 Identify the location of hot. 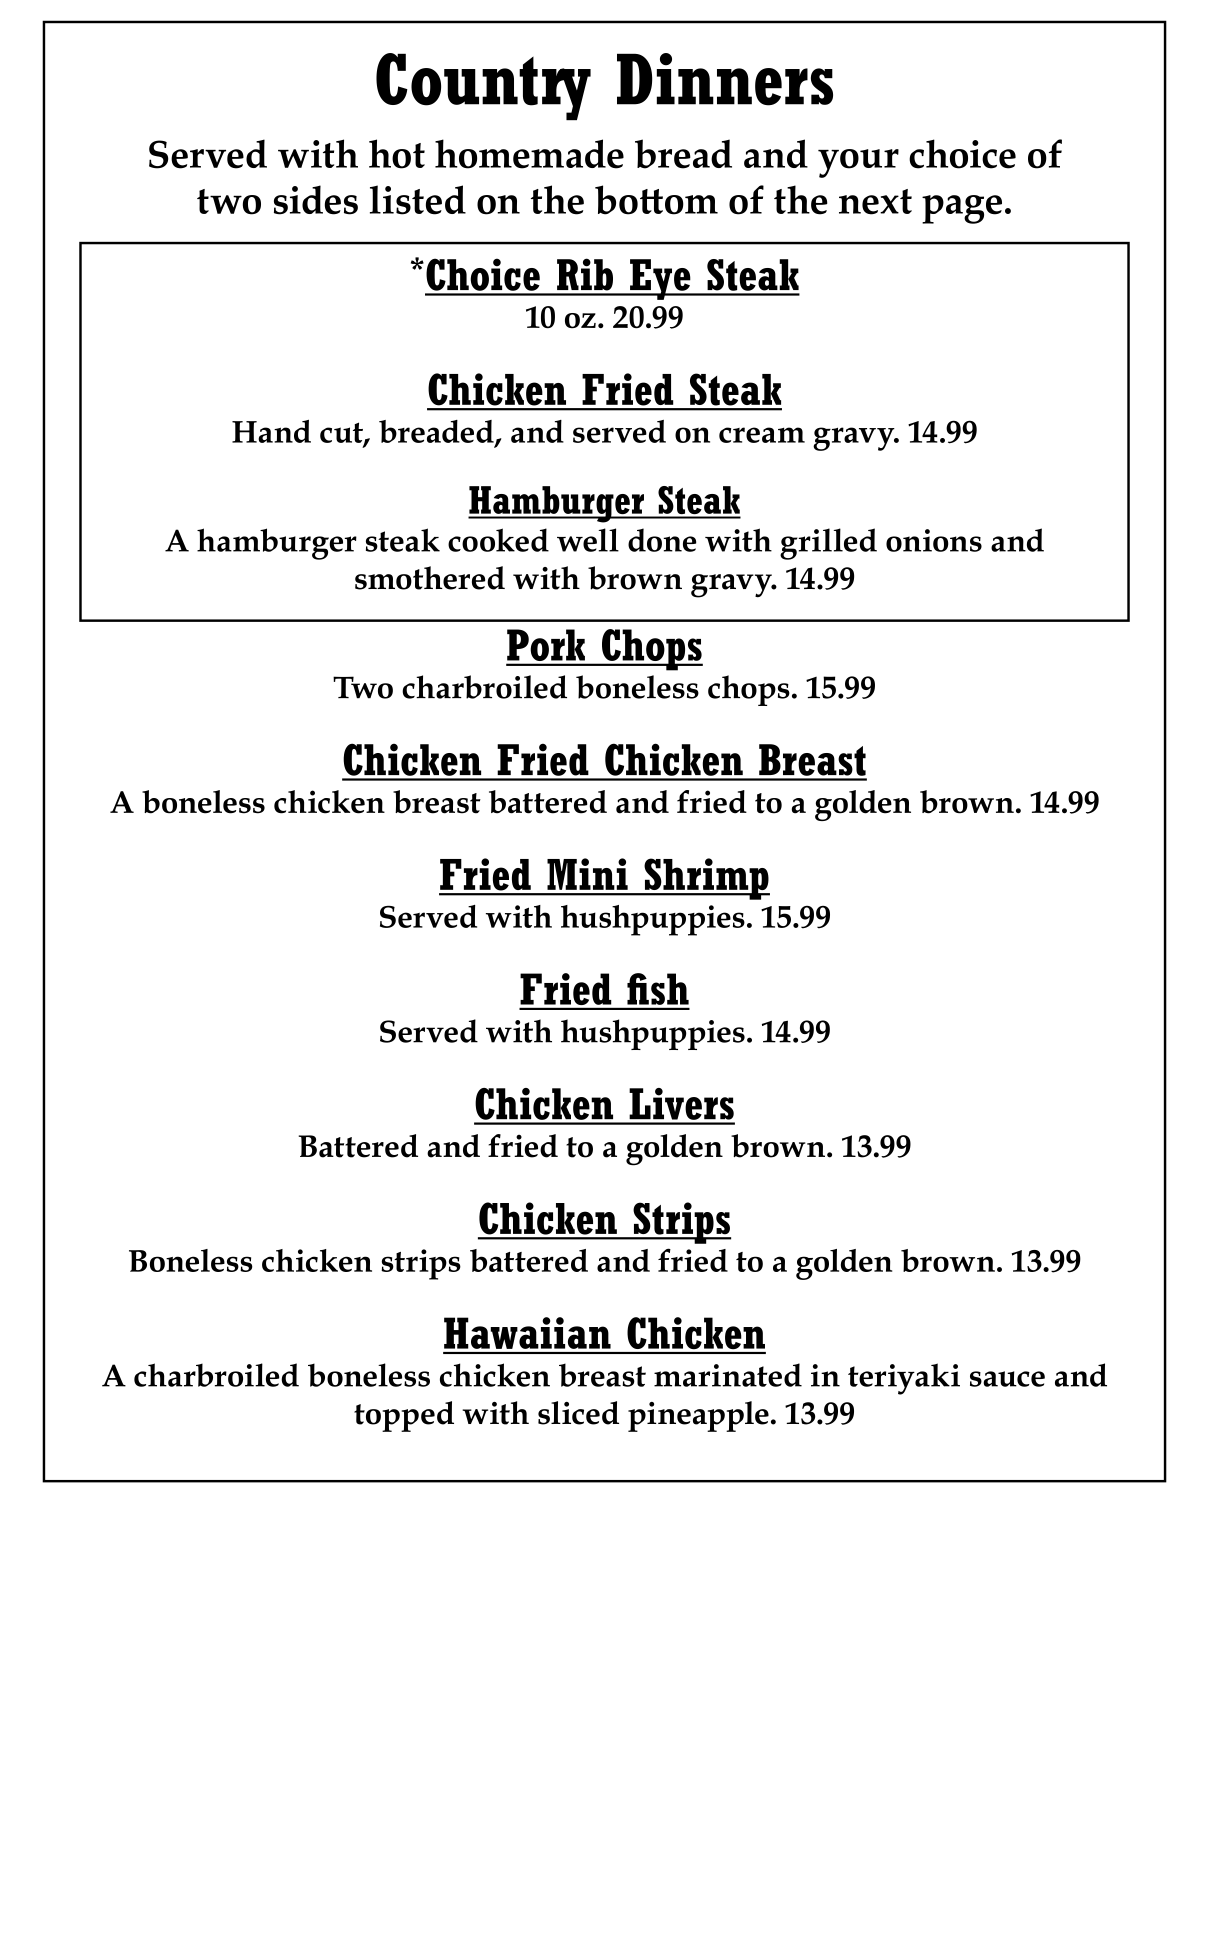
(397, 154).
